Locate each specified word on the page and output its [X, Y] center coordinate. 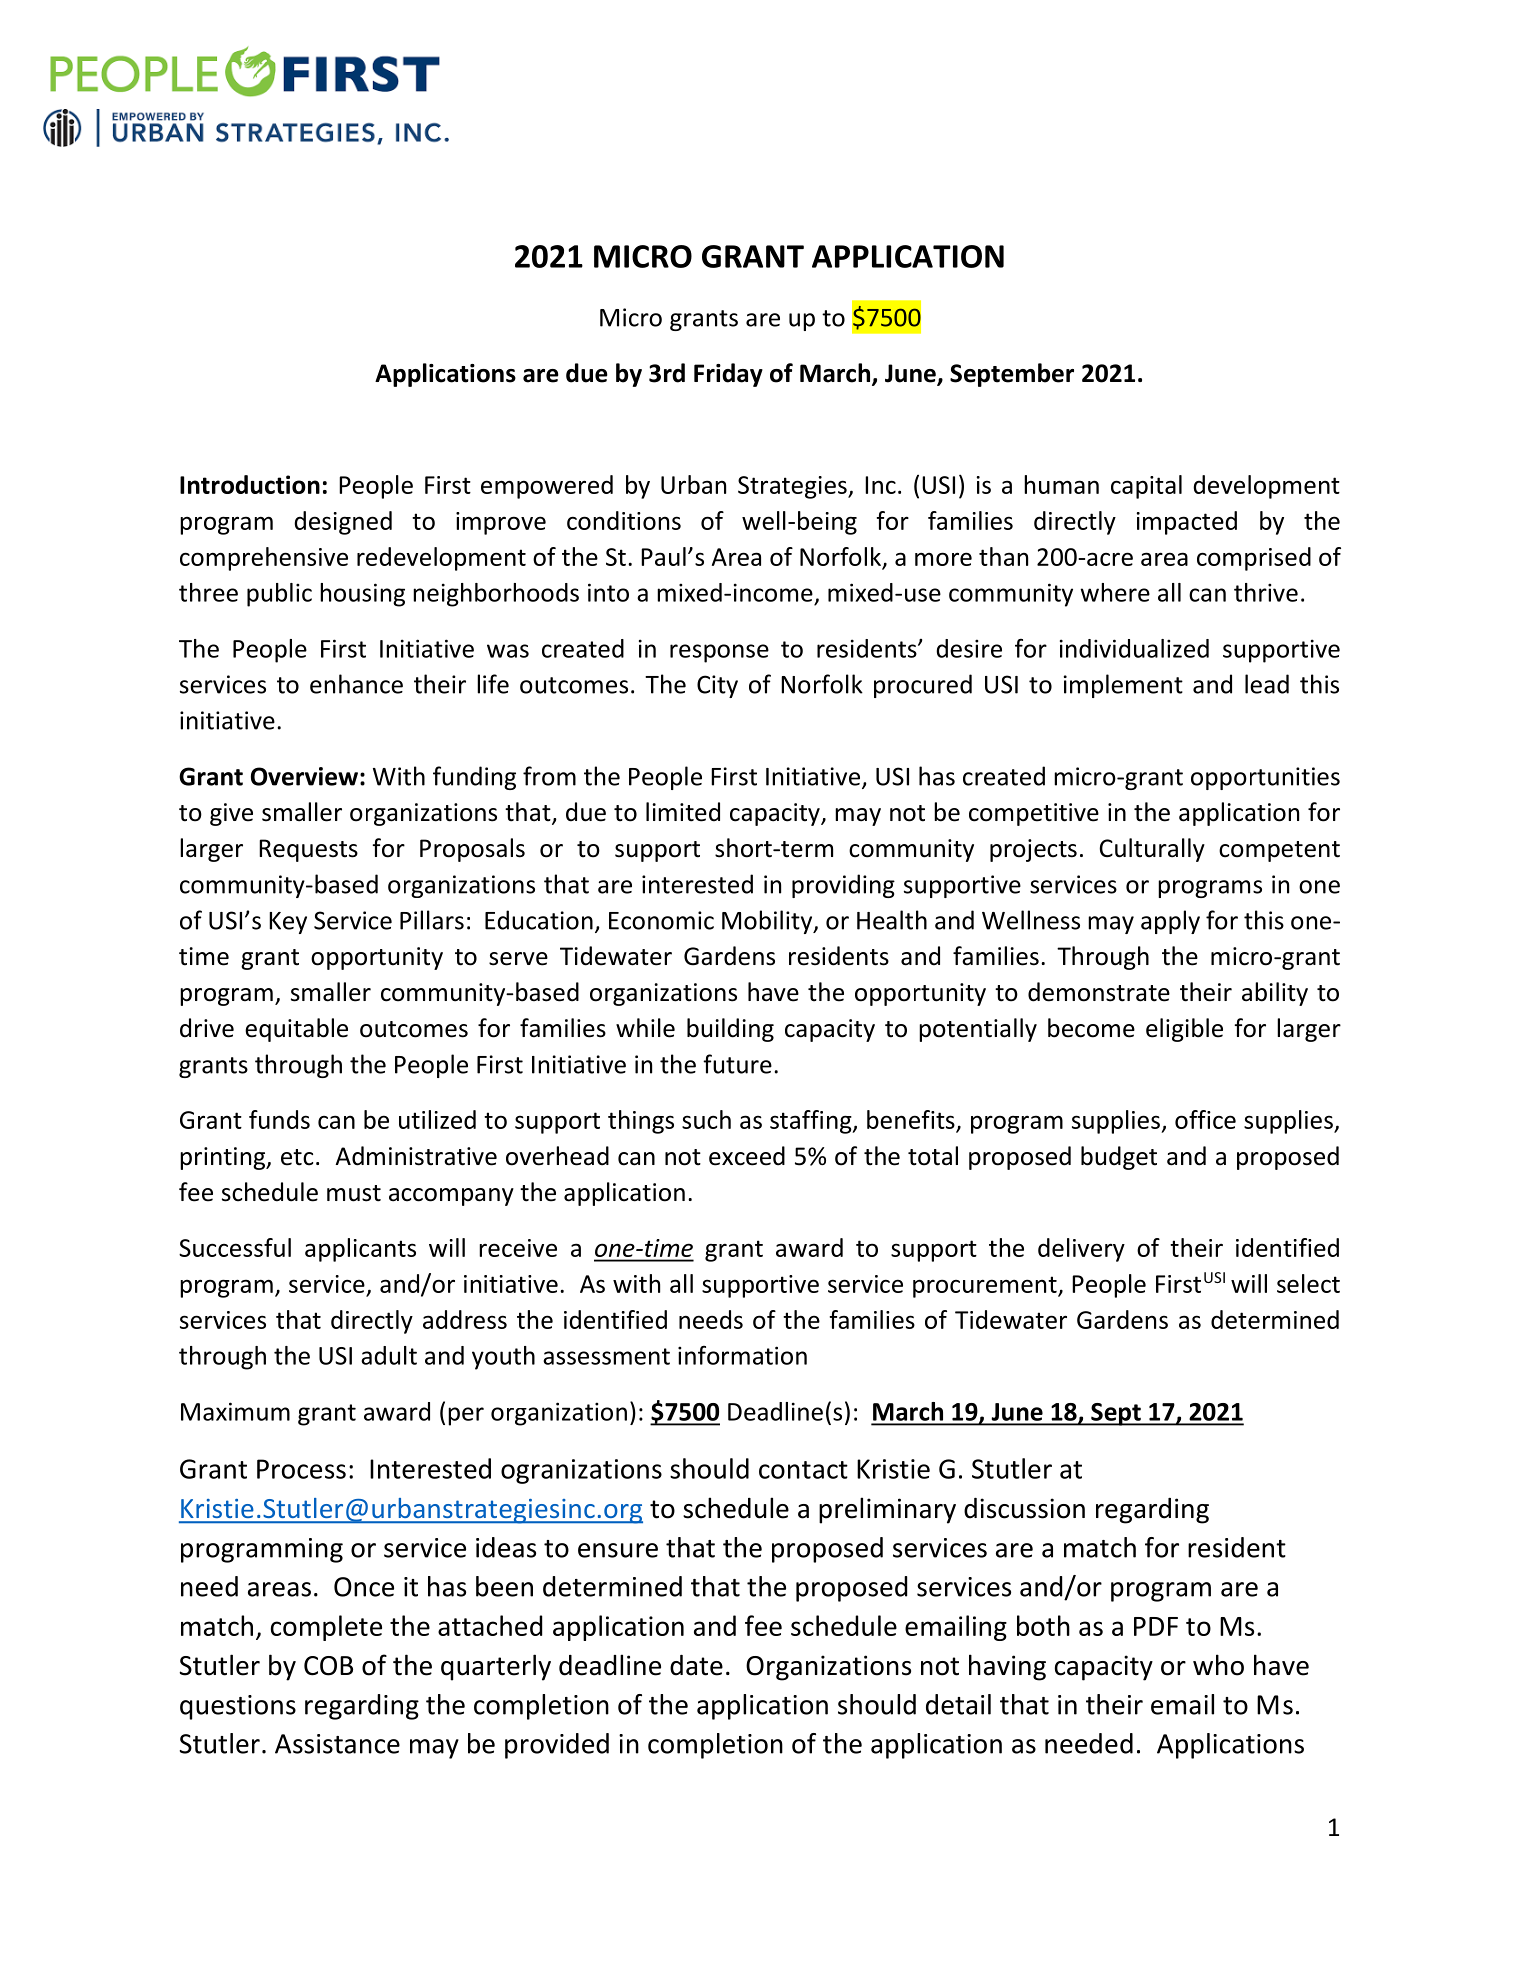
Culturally [1152, 850]
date [696, 1665]
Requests [308, 850]
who [1218, 1665]
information [742, 1355]
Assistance [337, 1744]
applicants [360, 1250]
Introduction [250, 484]
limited [683, 812]
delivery [1081, 1250]
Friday [728, 375]
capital [1146, 487]
